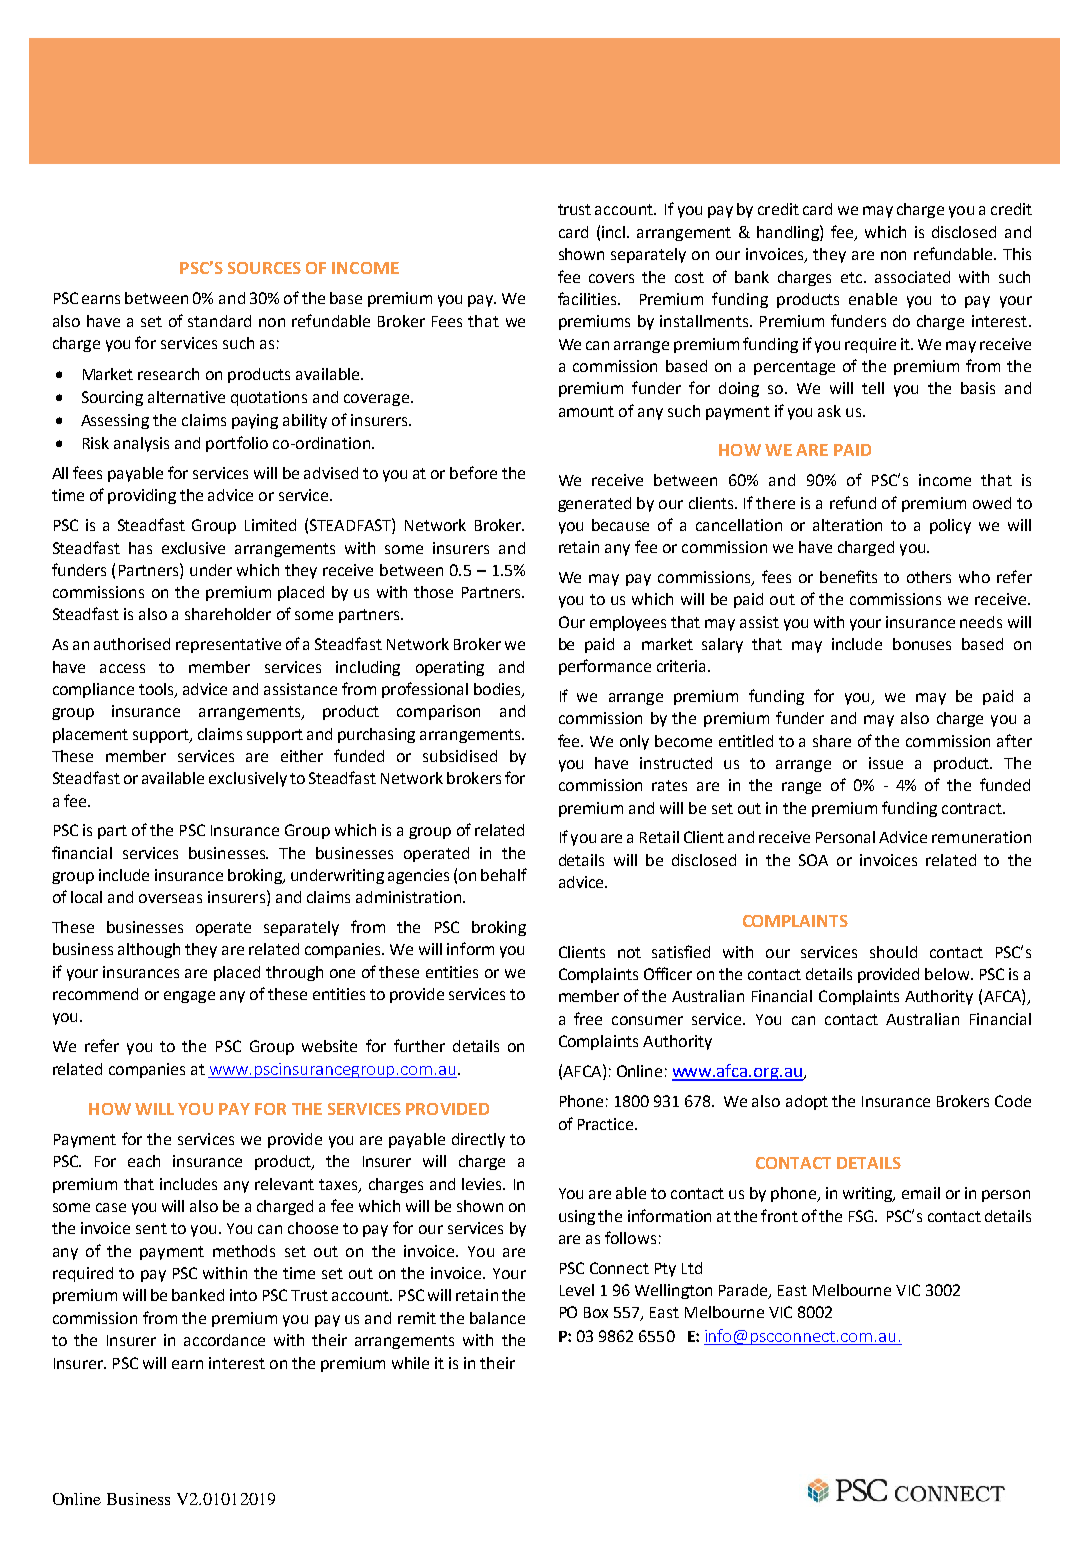  Describe the element at coordinates (264, 268) in the document. I see `SOURCES` at that location.
